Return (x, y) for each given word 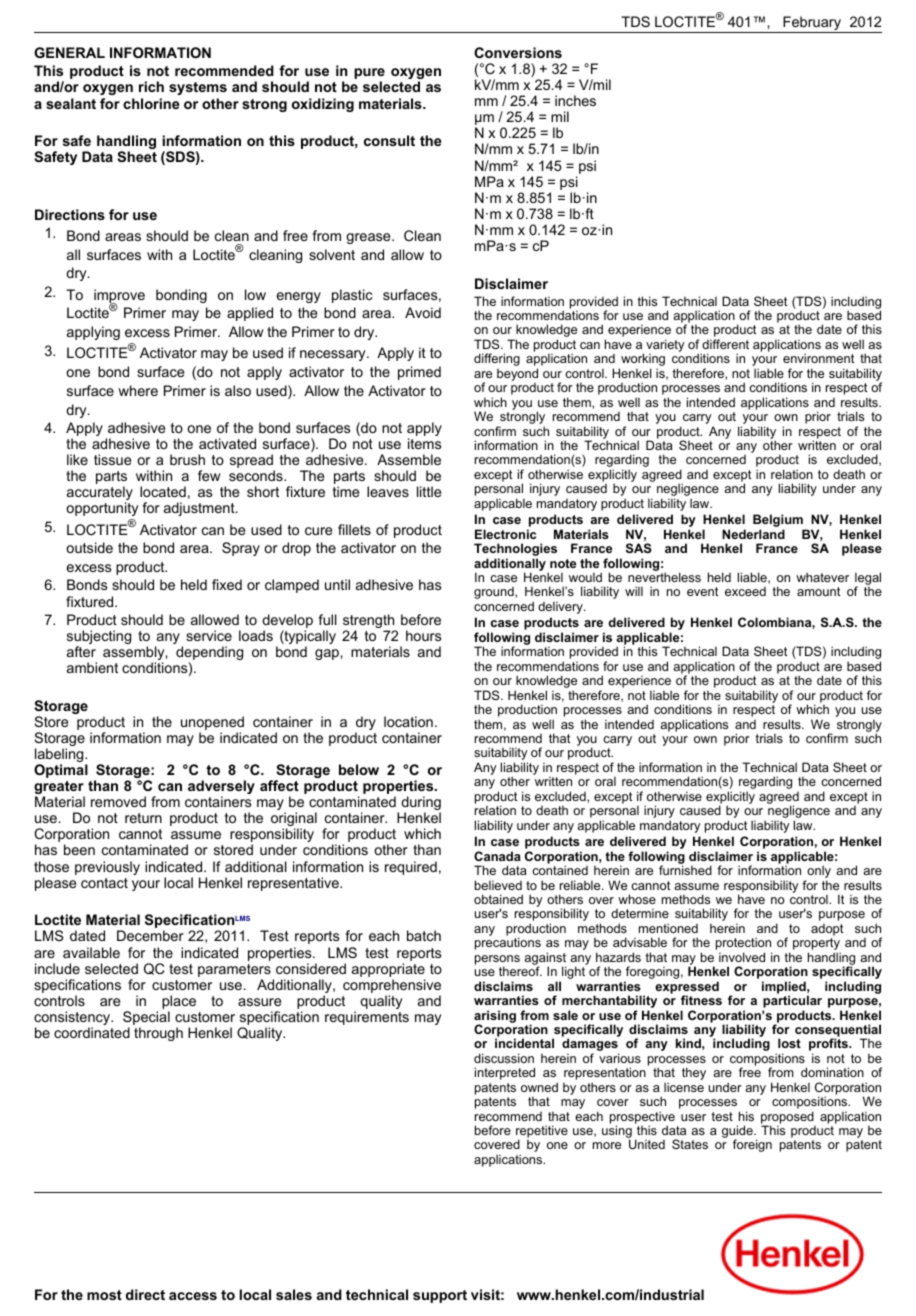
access (193, 1296)
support (440, 1296)
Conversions (518, 52)
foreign (752, 1145)
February (812, 24)
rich (151, 86)
